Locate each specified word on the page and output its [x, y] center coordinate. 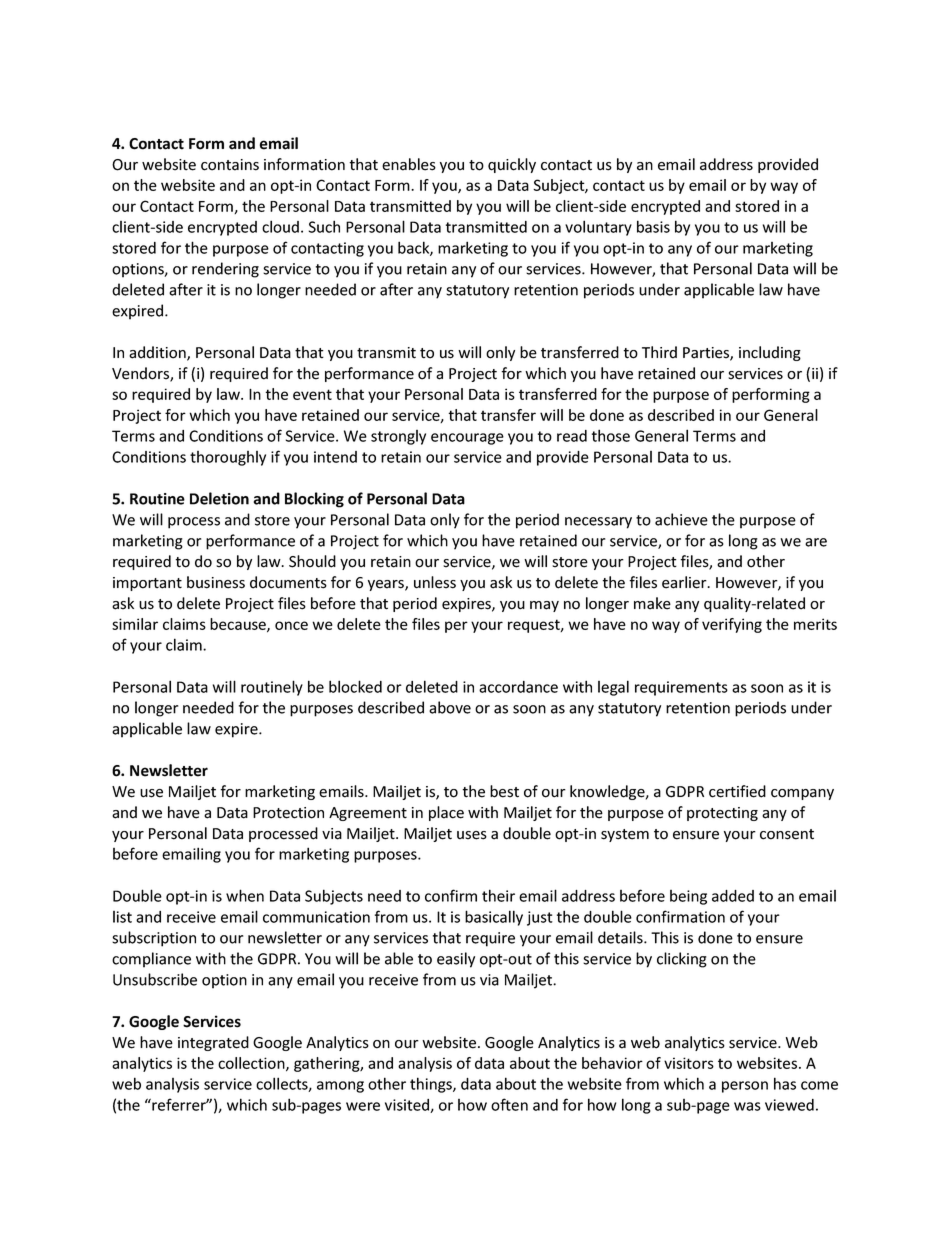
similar [135, 624]
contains [230, 165]
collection [252, 1064]
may [544, 606]
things [432, 1085]
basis [653, 226]
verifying [732, 625]
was [747, 1106]
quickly [512, 165]
